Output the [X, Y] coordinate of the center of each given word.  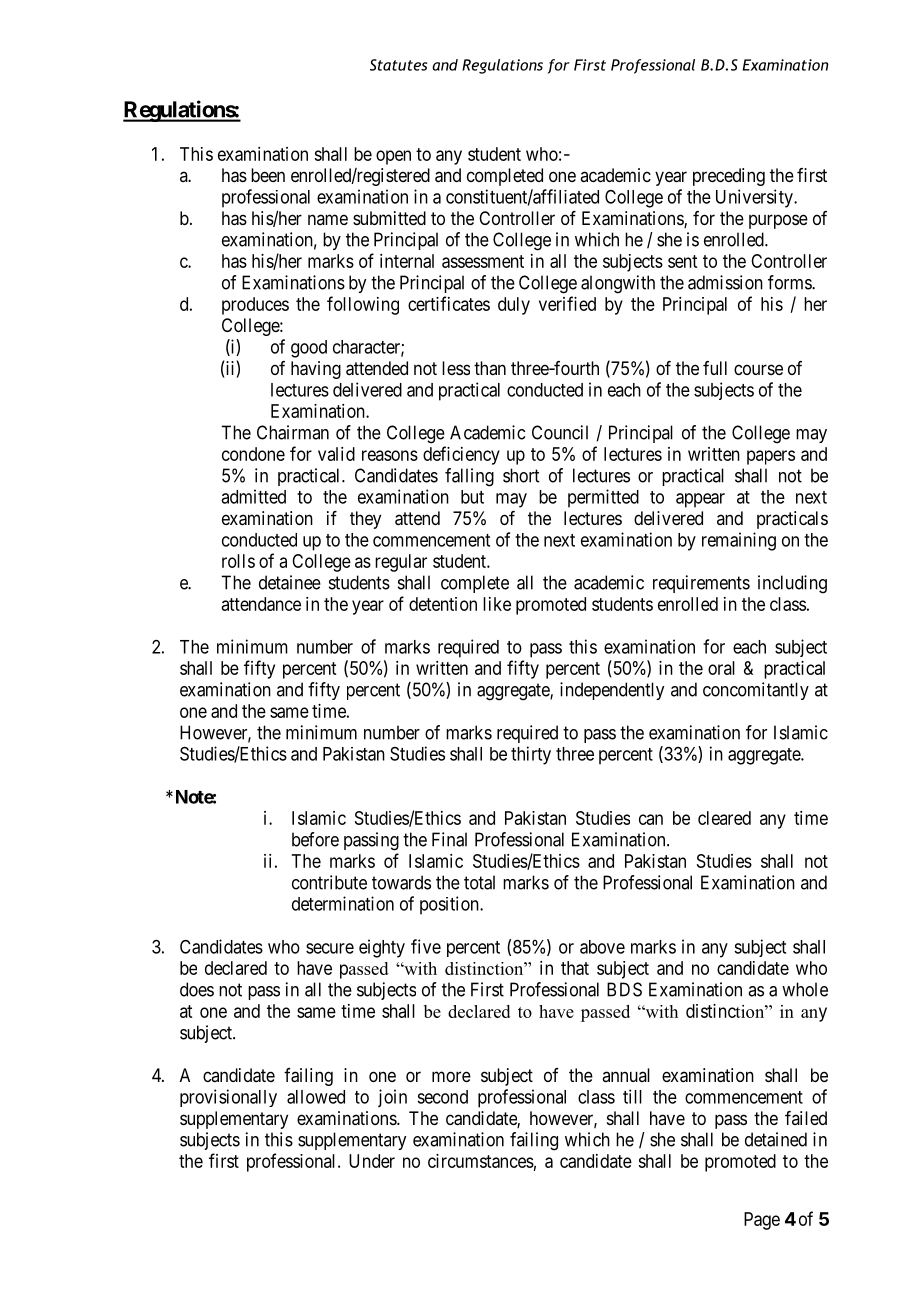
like [497, 604]
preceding [729, 177]
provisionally [228, 1098]
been [268, 175]
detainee [290, 582]
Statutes [398, 65]
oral [721, 668]
